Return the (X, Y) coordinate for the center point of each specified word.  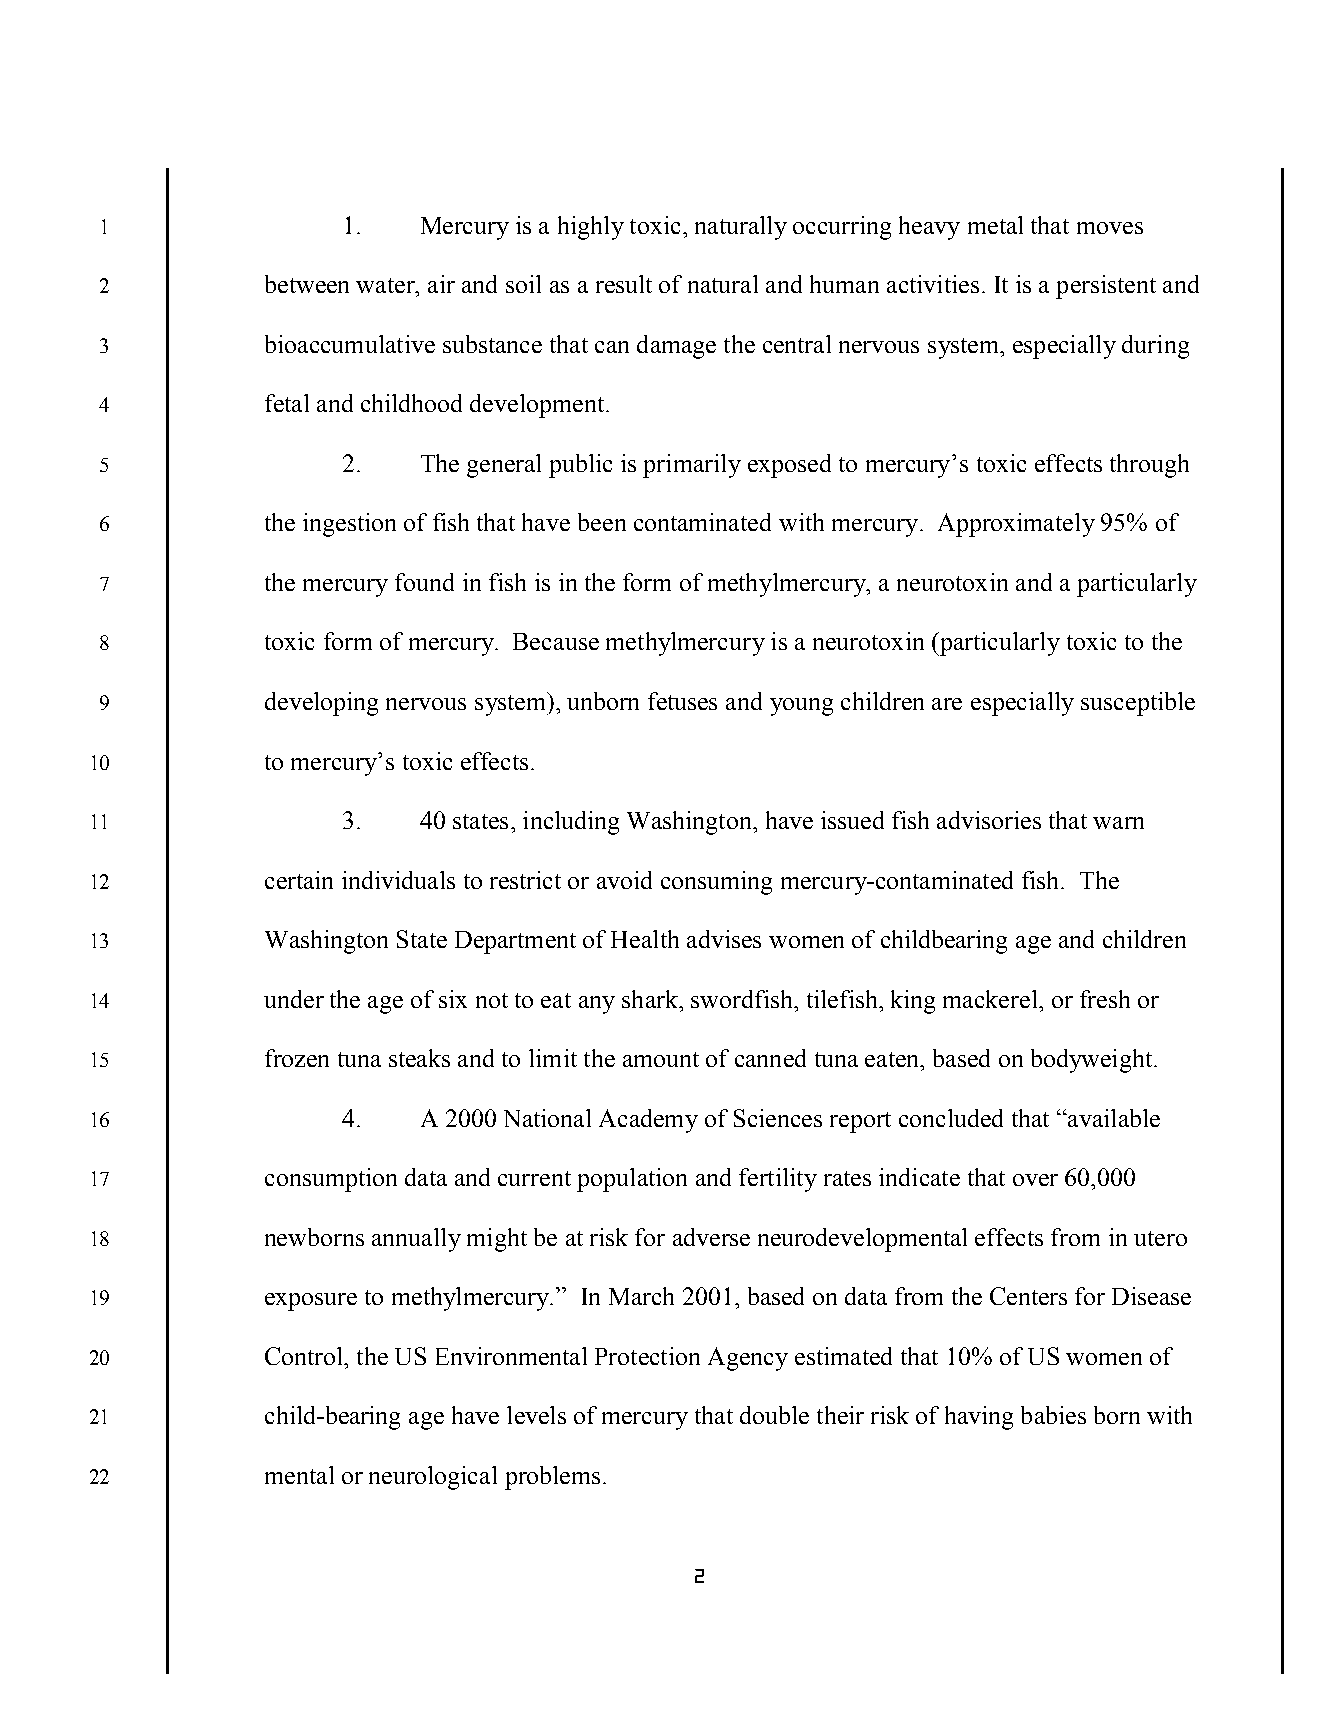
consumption (331, 1180)
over (1035, 1180)
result (624, 284)
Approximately (1016, 525)
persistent (1106, 287)
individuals (398, 880)
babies (1053, 1415)
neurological (433, 1478)
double (774, 1415)
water (386, 285)
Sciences (778, 1118)
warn (1118, 823)
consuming (716, 883)
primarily (692, 466)
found (424, 582)
